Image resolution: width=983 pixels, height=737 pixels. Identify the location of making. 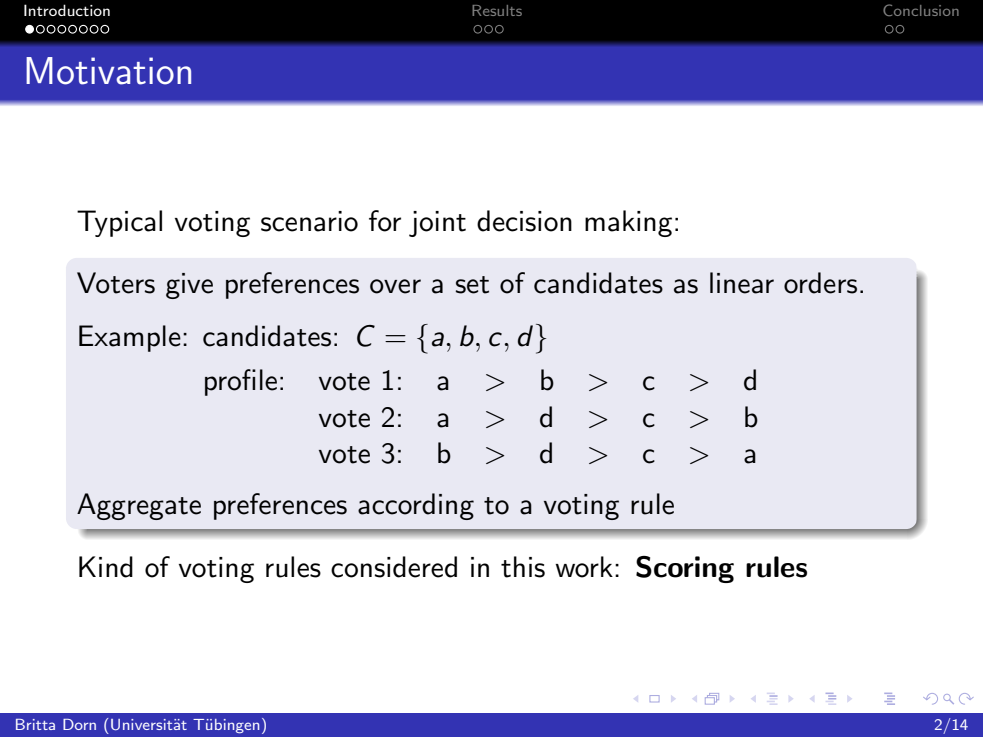
(628, 223).
